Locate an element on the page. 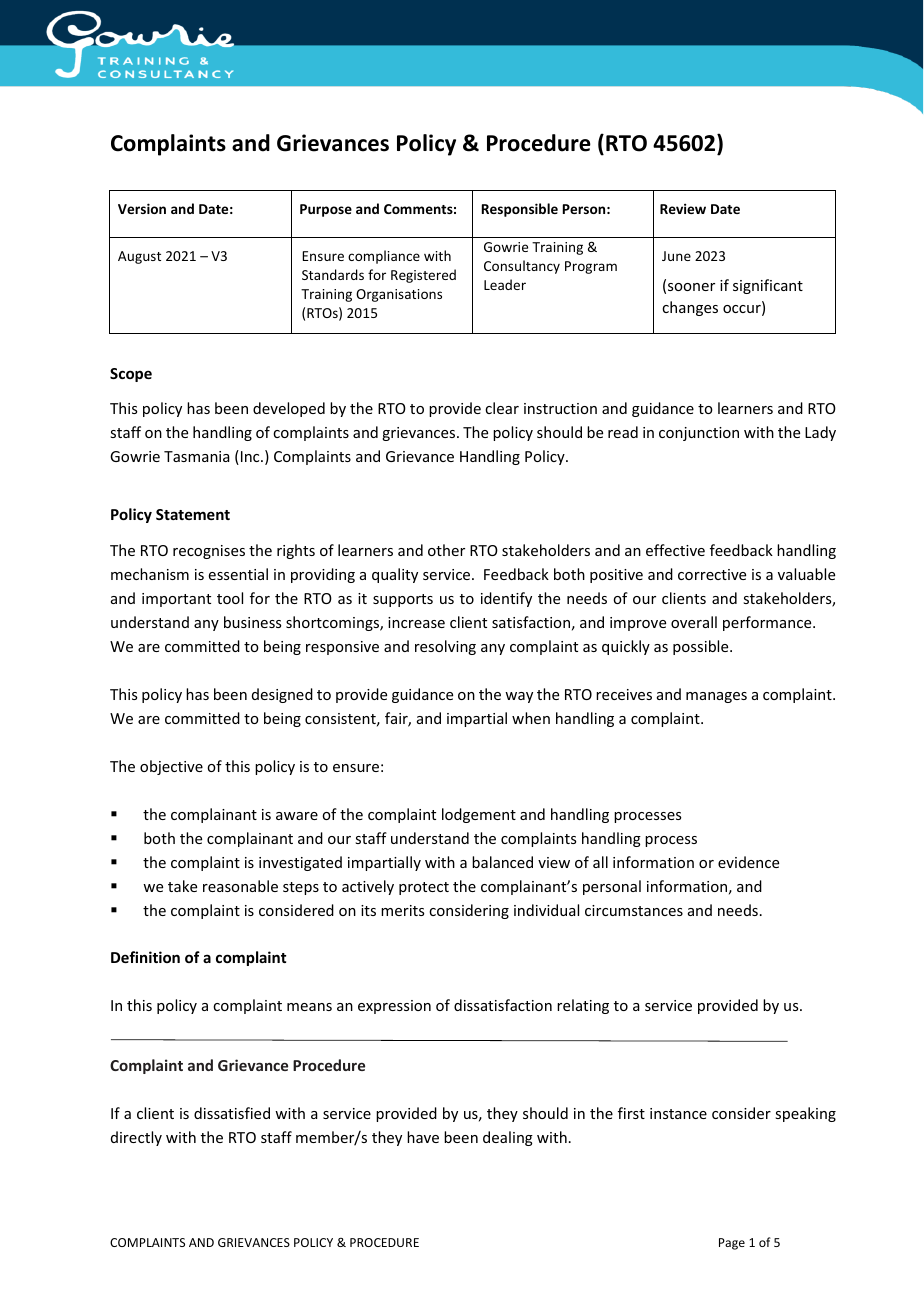  reasonable is located at coordinates (240, 886).
